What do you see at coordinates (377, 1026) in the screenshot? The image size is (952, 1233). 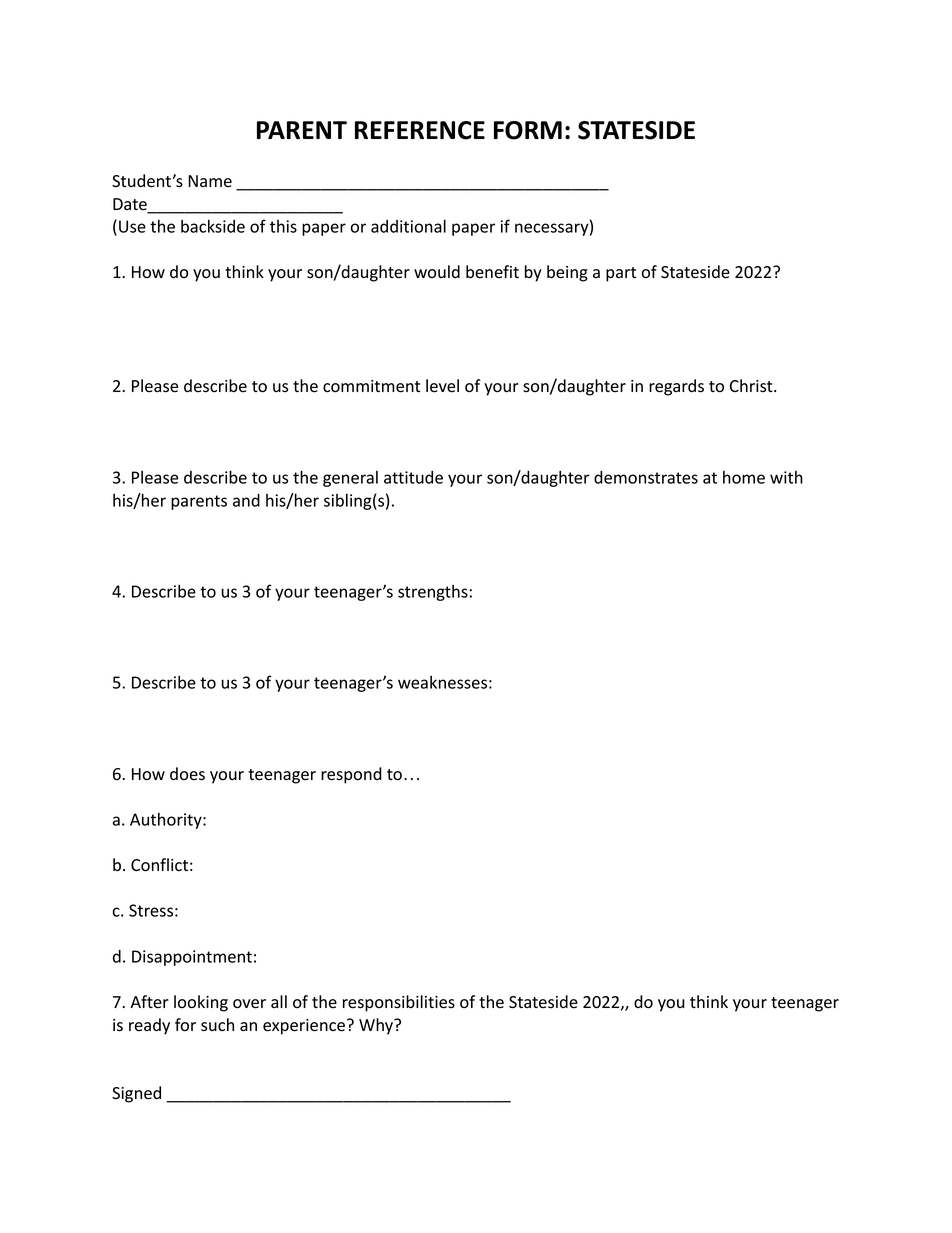 I see `Why` at bounding box center [377, 1026].
